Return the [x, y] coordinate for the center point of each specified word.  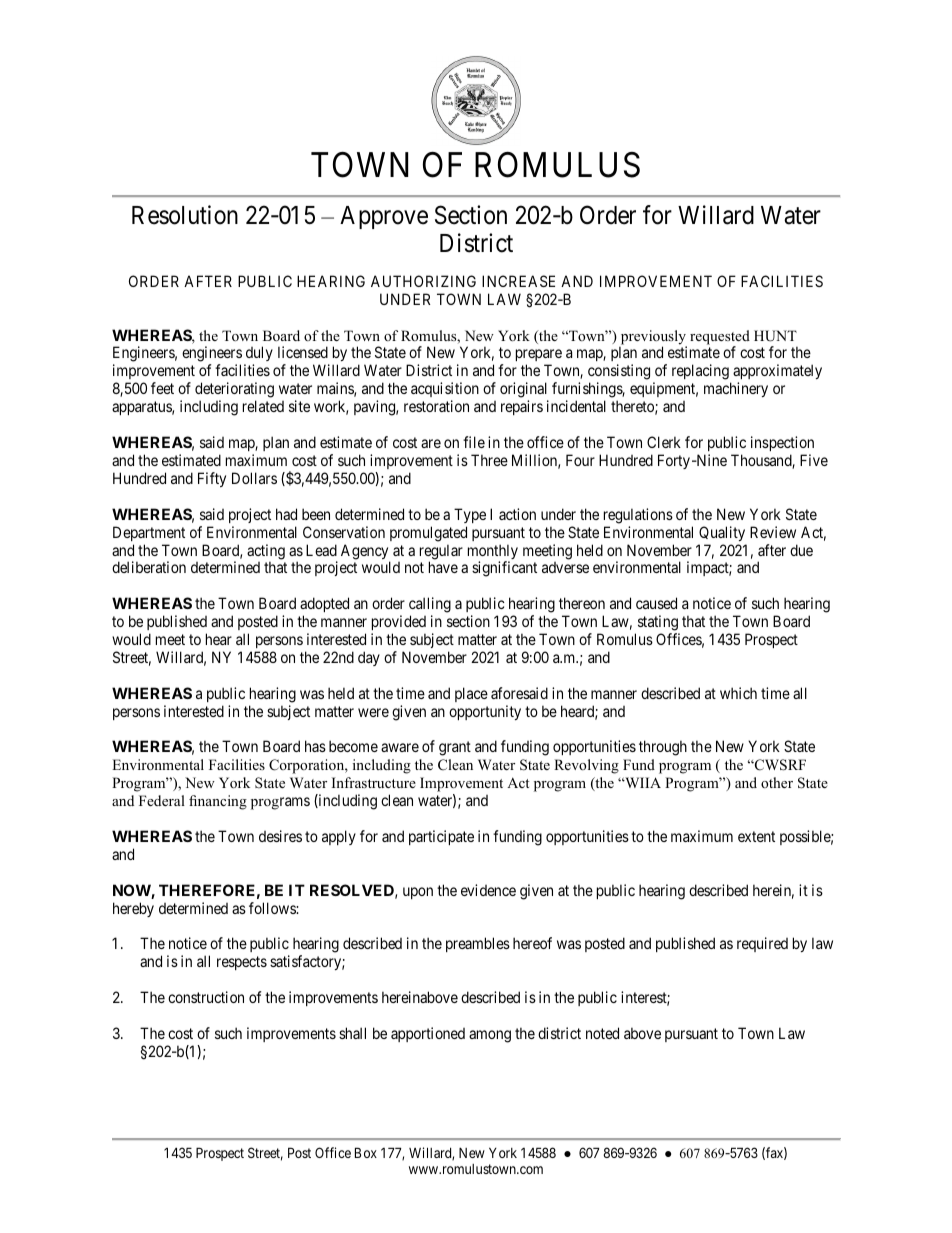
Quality [722, 533]
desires [280, 836]
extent [756, 836]
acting [266, 553]
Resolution [185, 215]
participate [441, 837]
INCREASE [518, 281]
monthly [493, 553]
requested [720, 338]
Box [366, 1152]
